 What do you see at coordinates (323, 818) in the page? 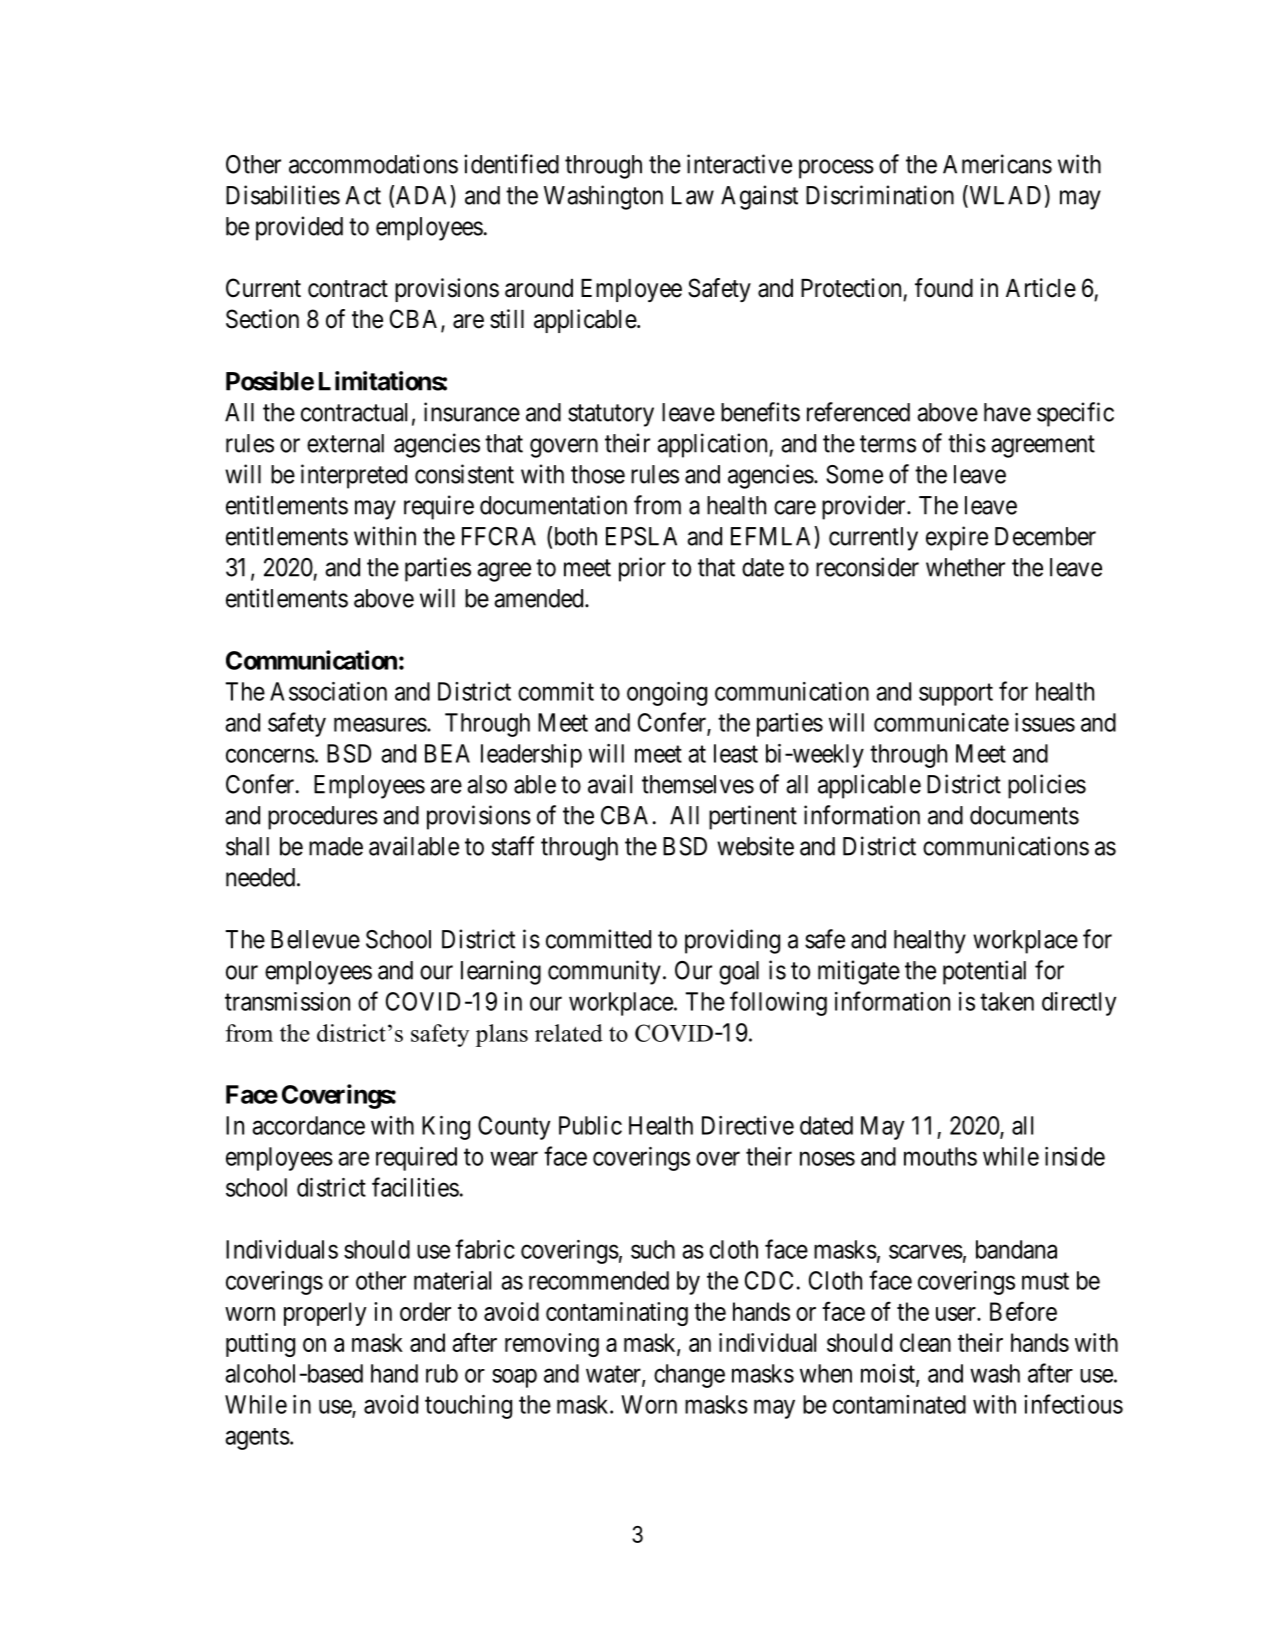
I see `procedures` at bounding box center [323, 818].
